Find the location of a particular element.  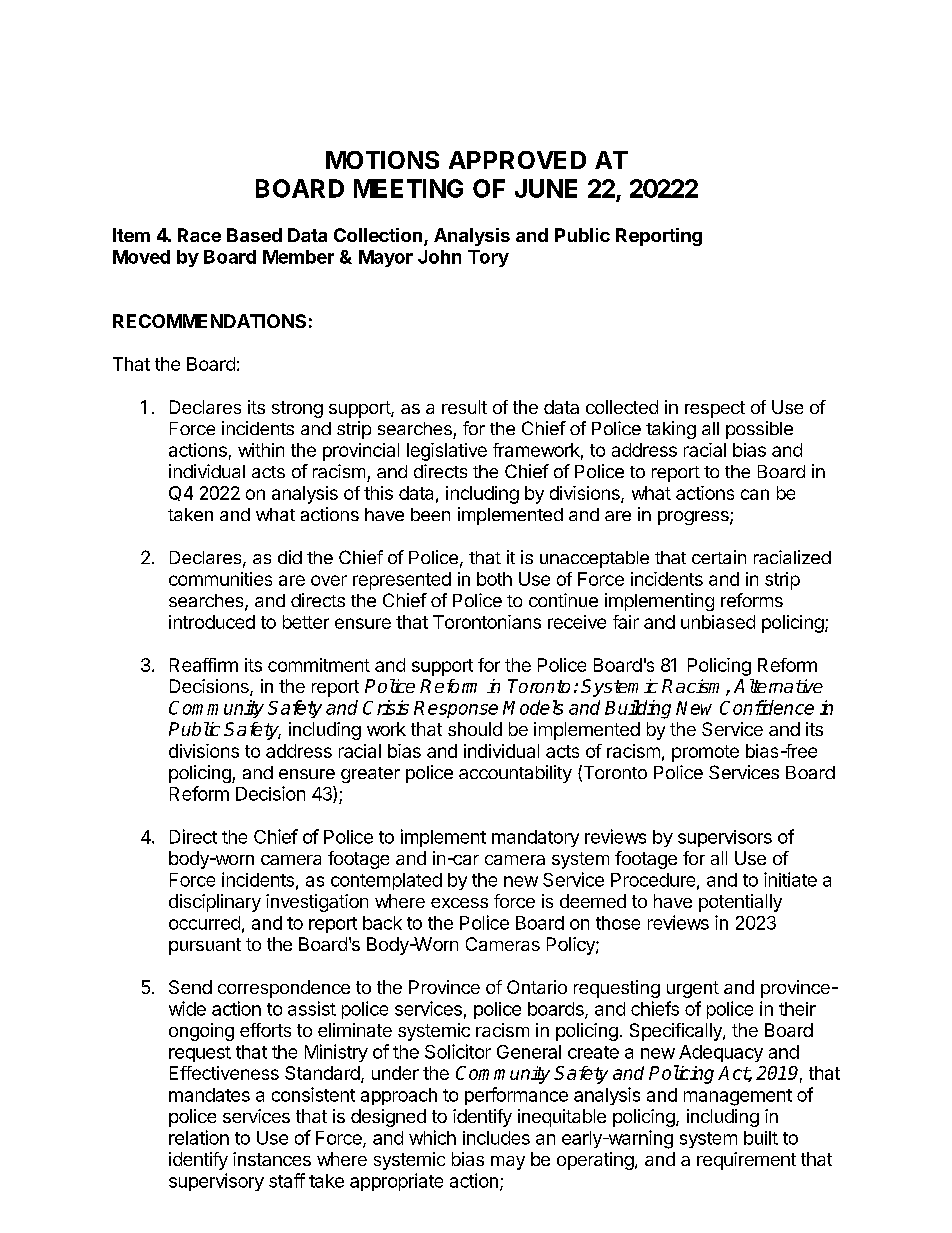

MEETING is located at coordinates (408, 188).
